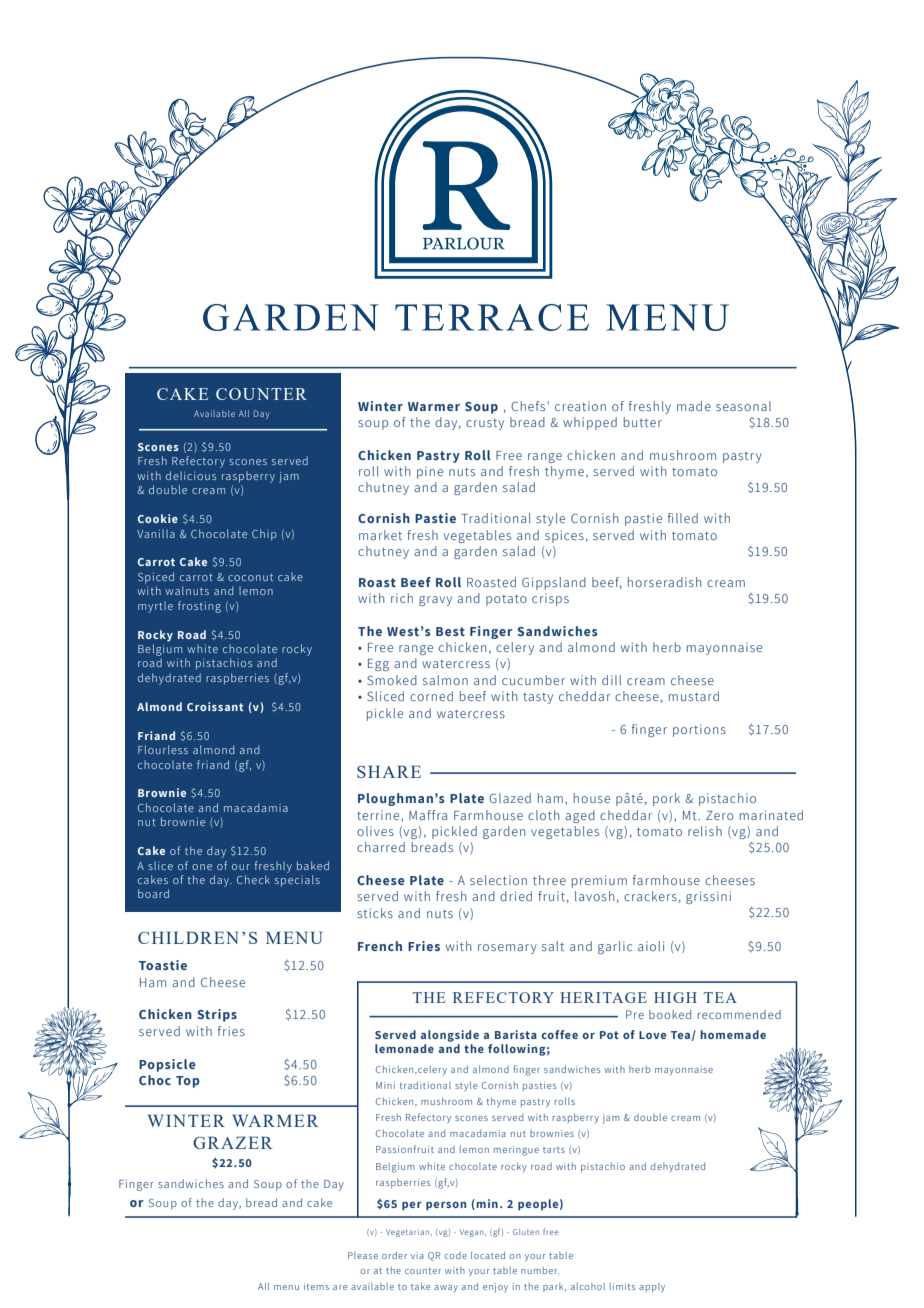  I want to click on Croissant, so click(215, 706).
